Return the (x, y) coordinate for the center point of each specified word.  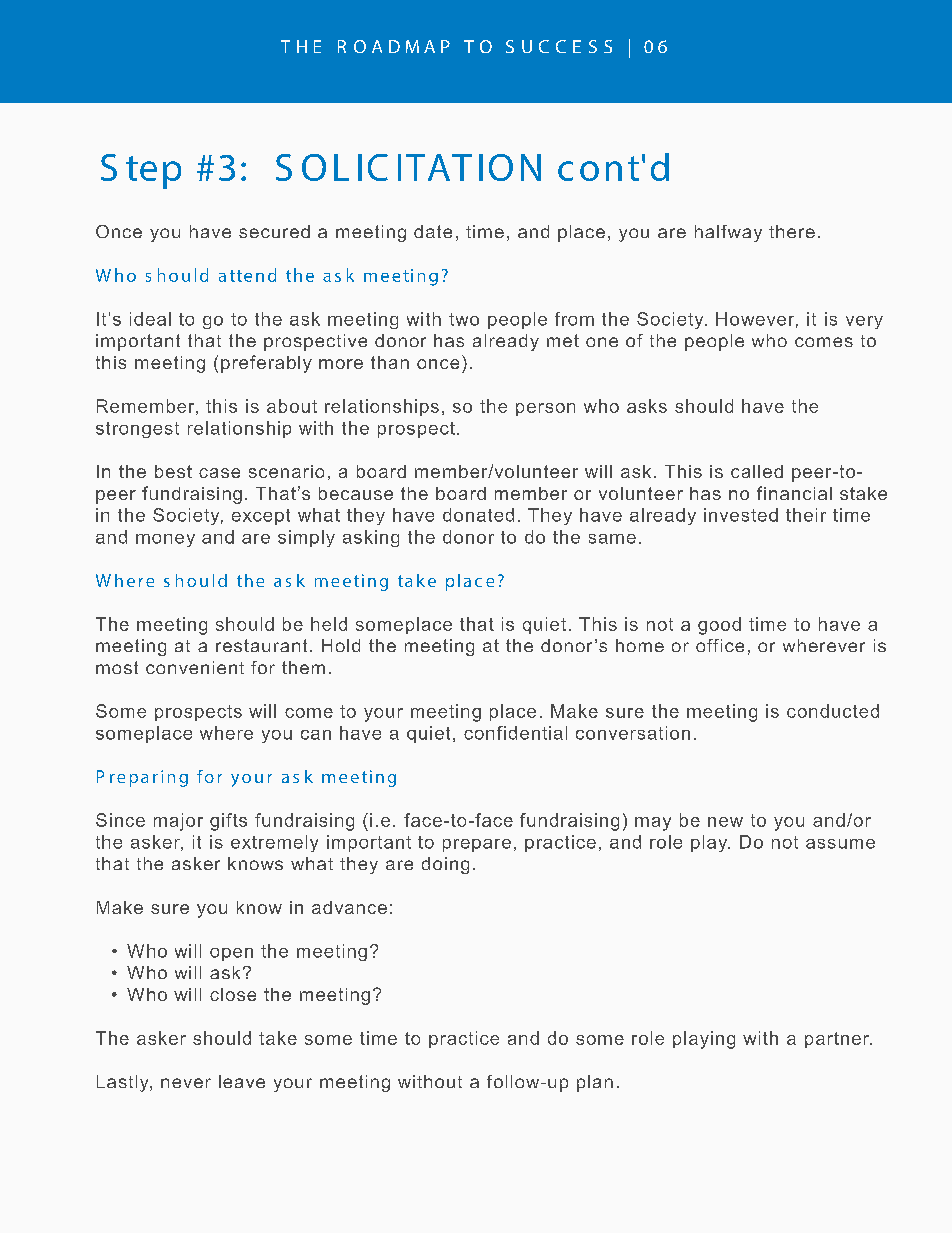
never (186, 1083)
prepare (477, 845)
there (792, 231)
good (719, 626)
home (640, 645)
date (433, 231)
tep (153, 172)
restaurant (261, 645)
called (757, 471)
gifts (228, 822)
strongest (137, 430)
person (545, 409)
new (725, 822)
